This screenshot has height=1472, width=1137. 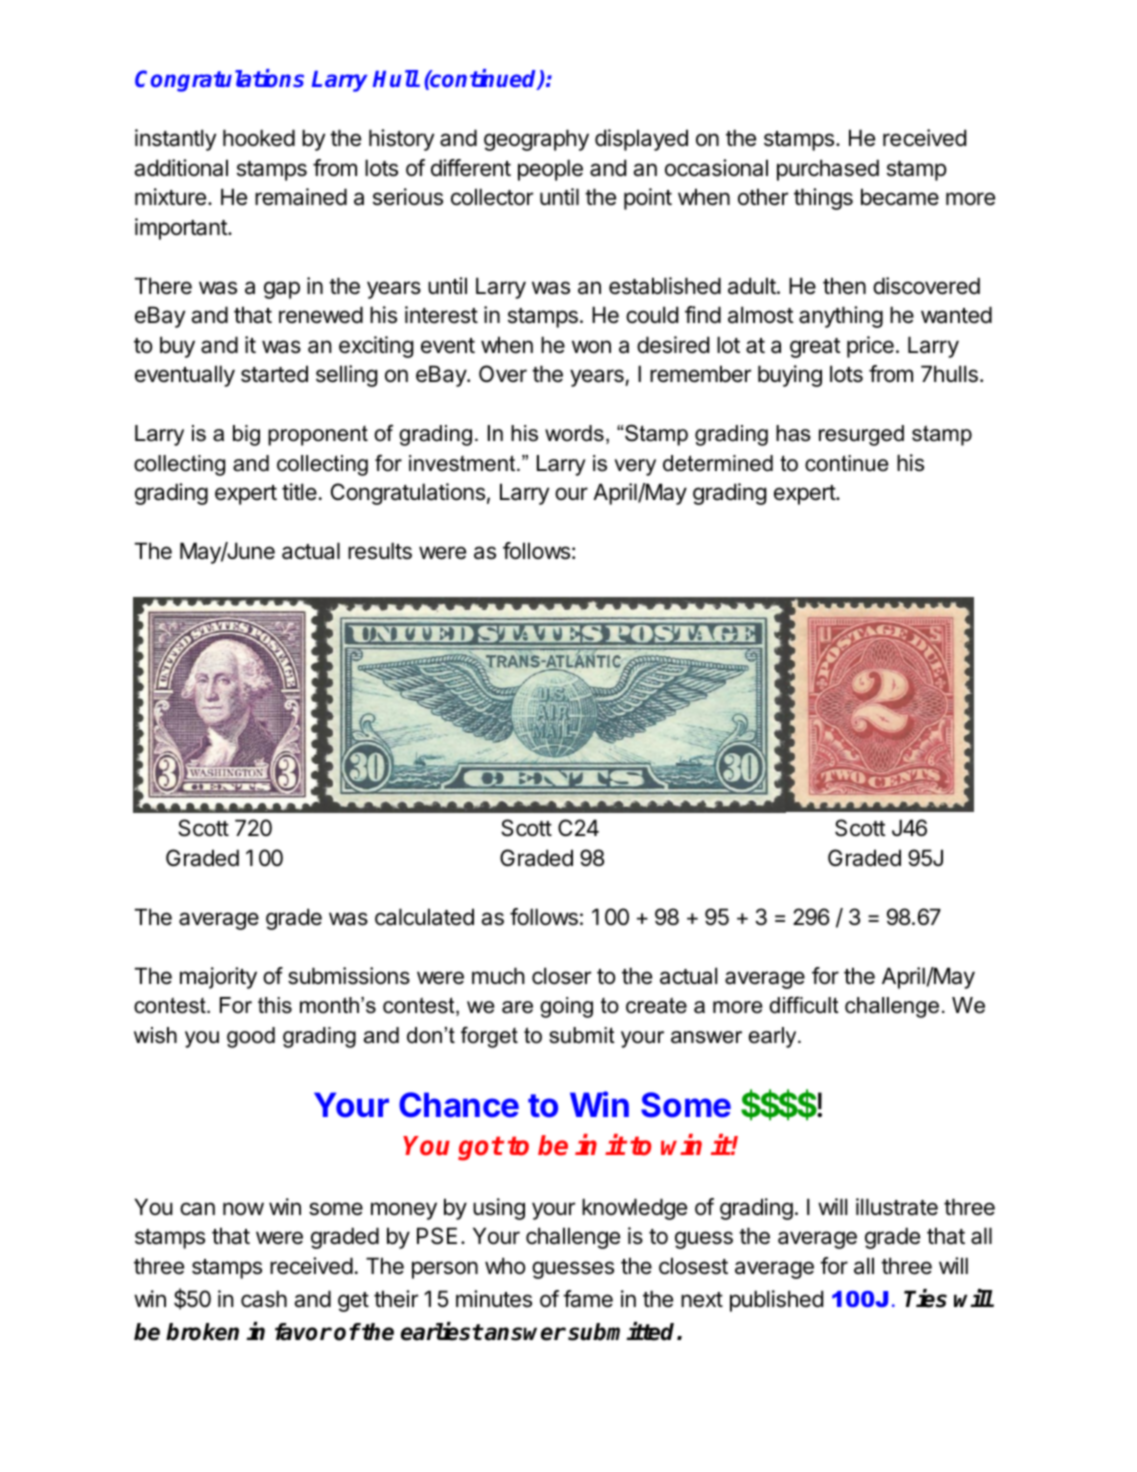 What do you see at coordinates (264, 1299) in the screenshot?
I see `cash` at bounding box center [264, 1299].
